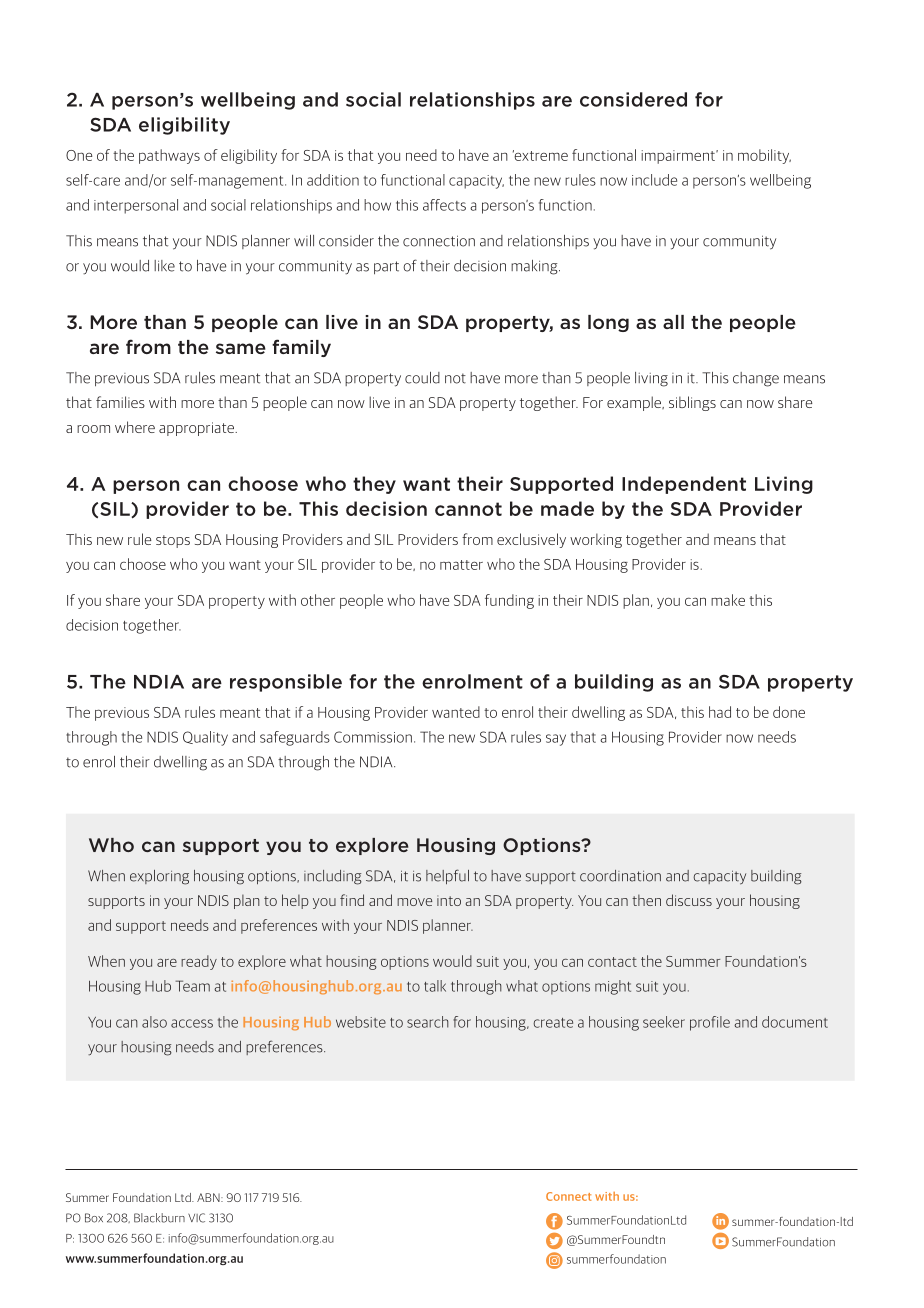 Image resolution: width=924 pixels, height=1308 pixels. What do you see at coordinates (209, 1197) in the image?
I see `ABN` at bounding box center [209, 1197].
